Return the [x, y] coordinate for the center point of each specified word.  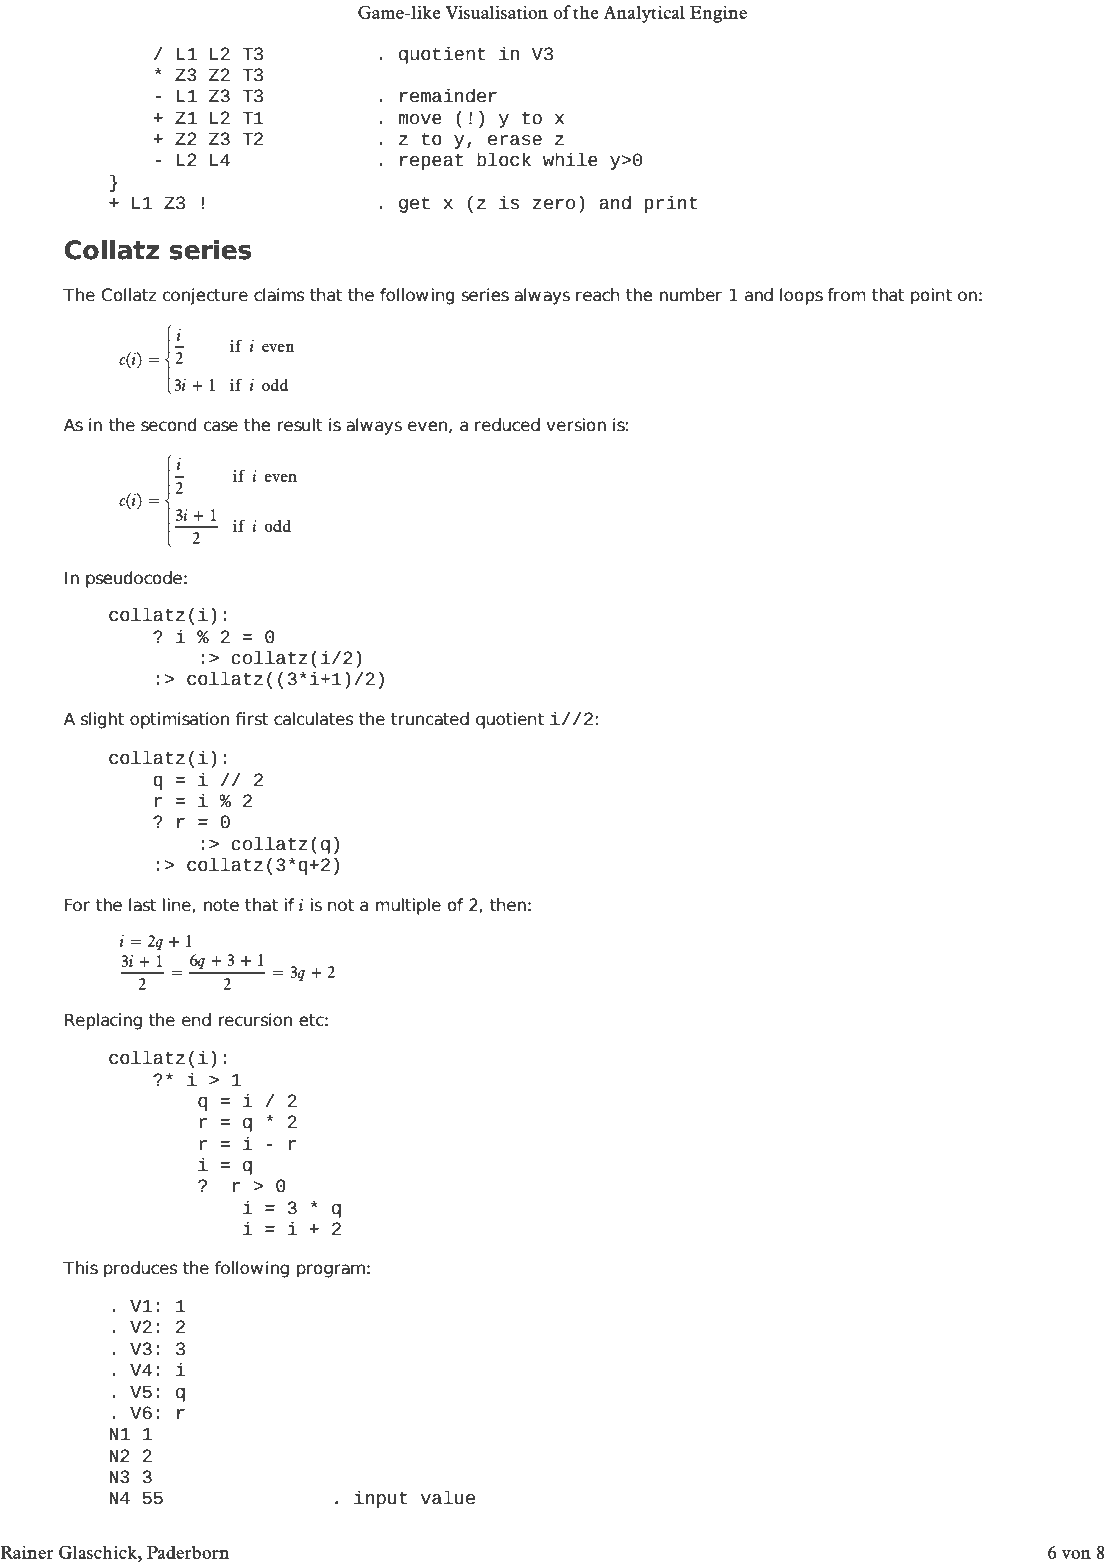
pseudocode [134, 579]
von [1076, 1554]
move [420, 119]
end [196, 1020]
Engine [718, 14]
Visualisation [496, 12]
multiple [408, 906]
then [507, 905]
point [931, 296]
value [448, 1497]
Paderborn [188, 1552]
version [576, 425]
